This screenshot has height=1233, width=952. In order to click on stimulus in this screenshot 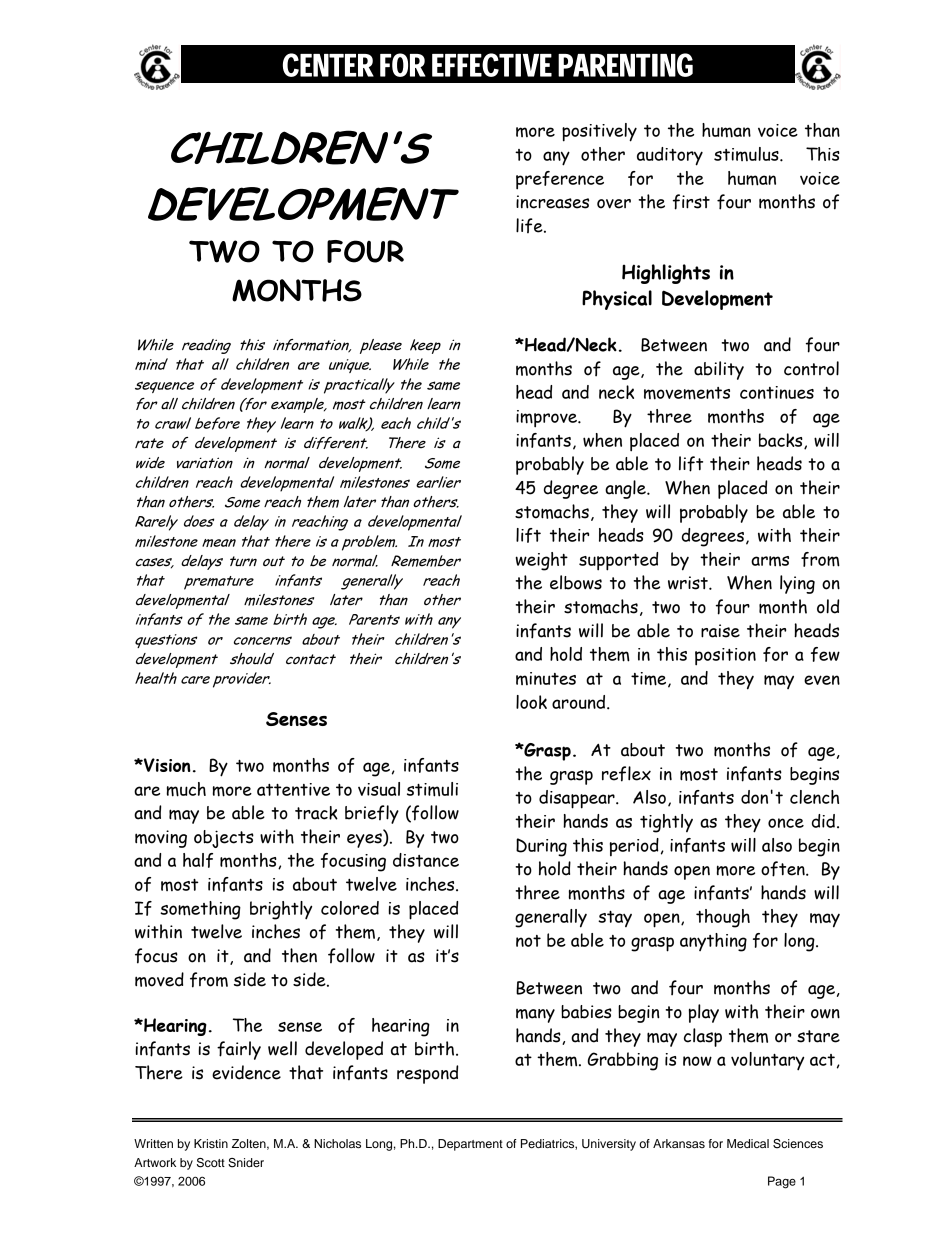, I will do `click(747, 154)`.
